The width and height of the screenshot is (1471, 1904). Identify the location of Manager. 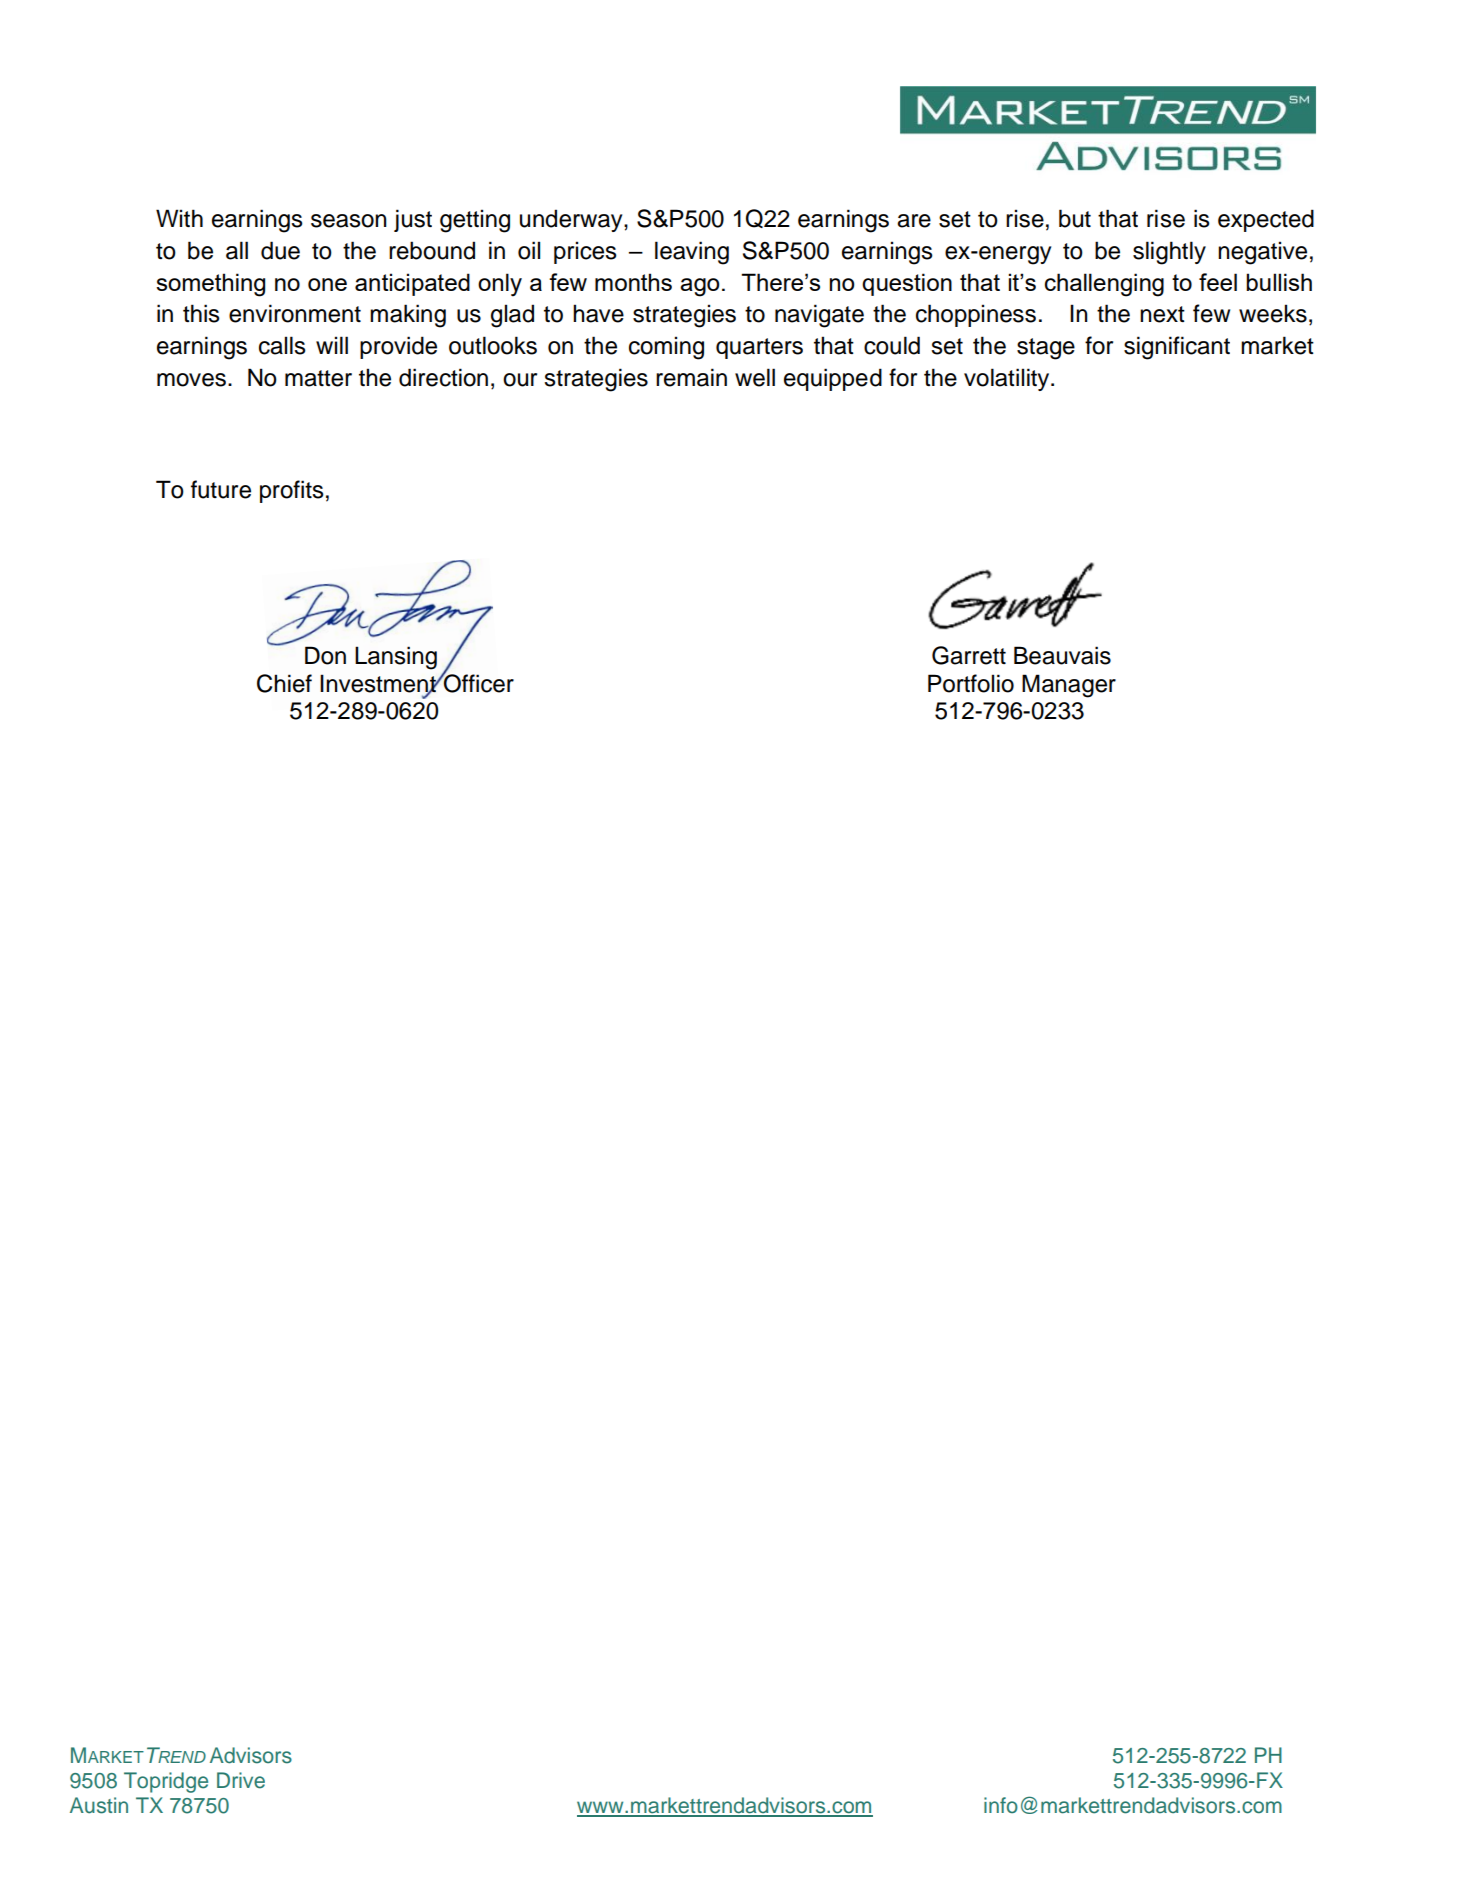
(1069, 686).
